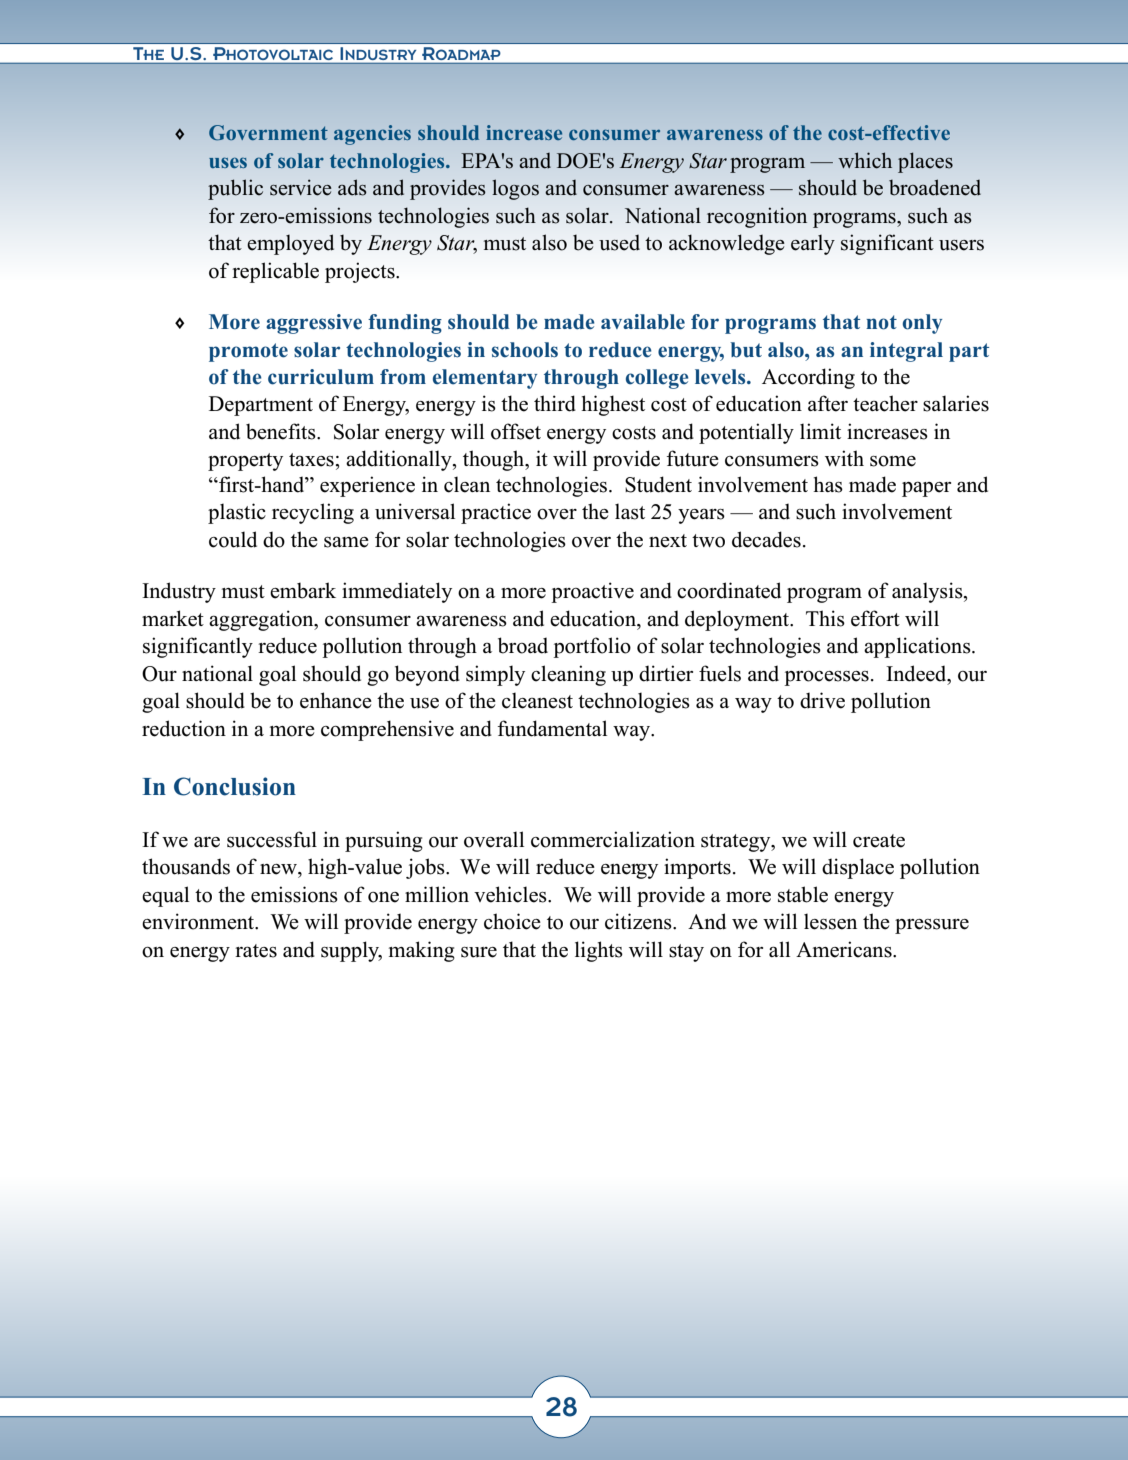  Describe the element at coordinates (228, 162) in the document. I see `uses` at that location.
